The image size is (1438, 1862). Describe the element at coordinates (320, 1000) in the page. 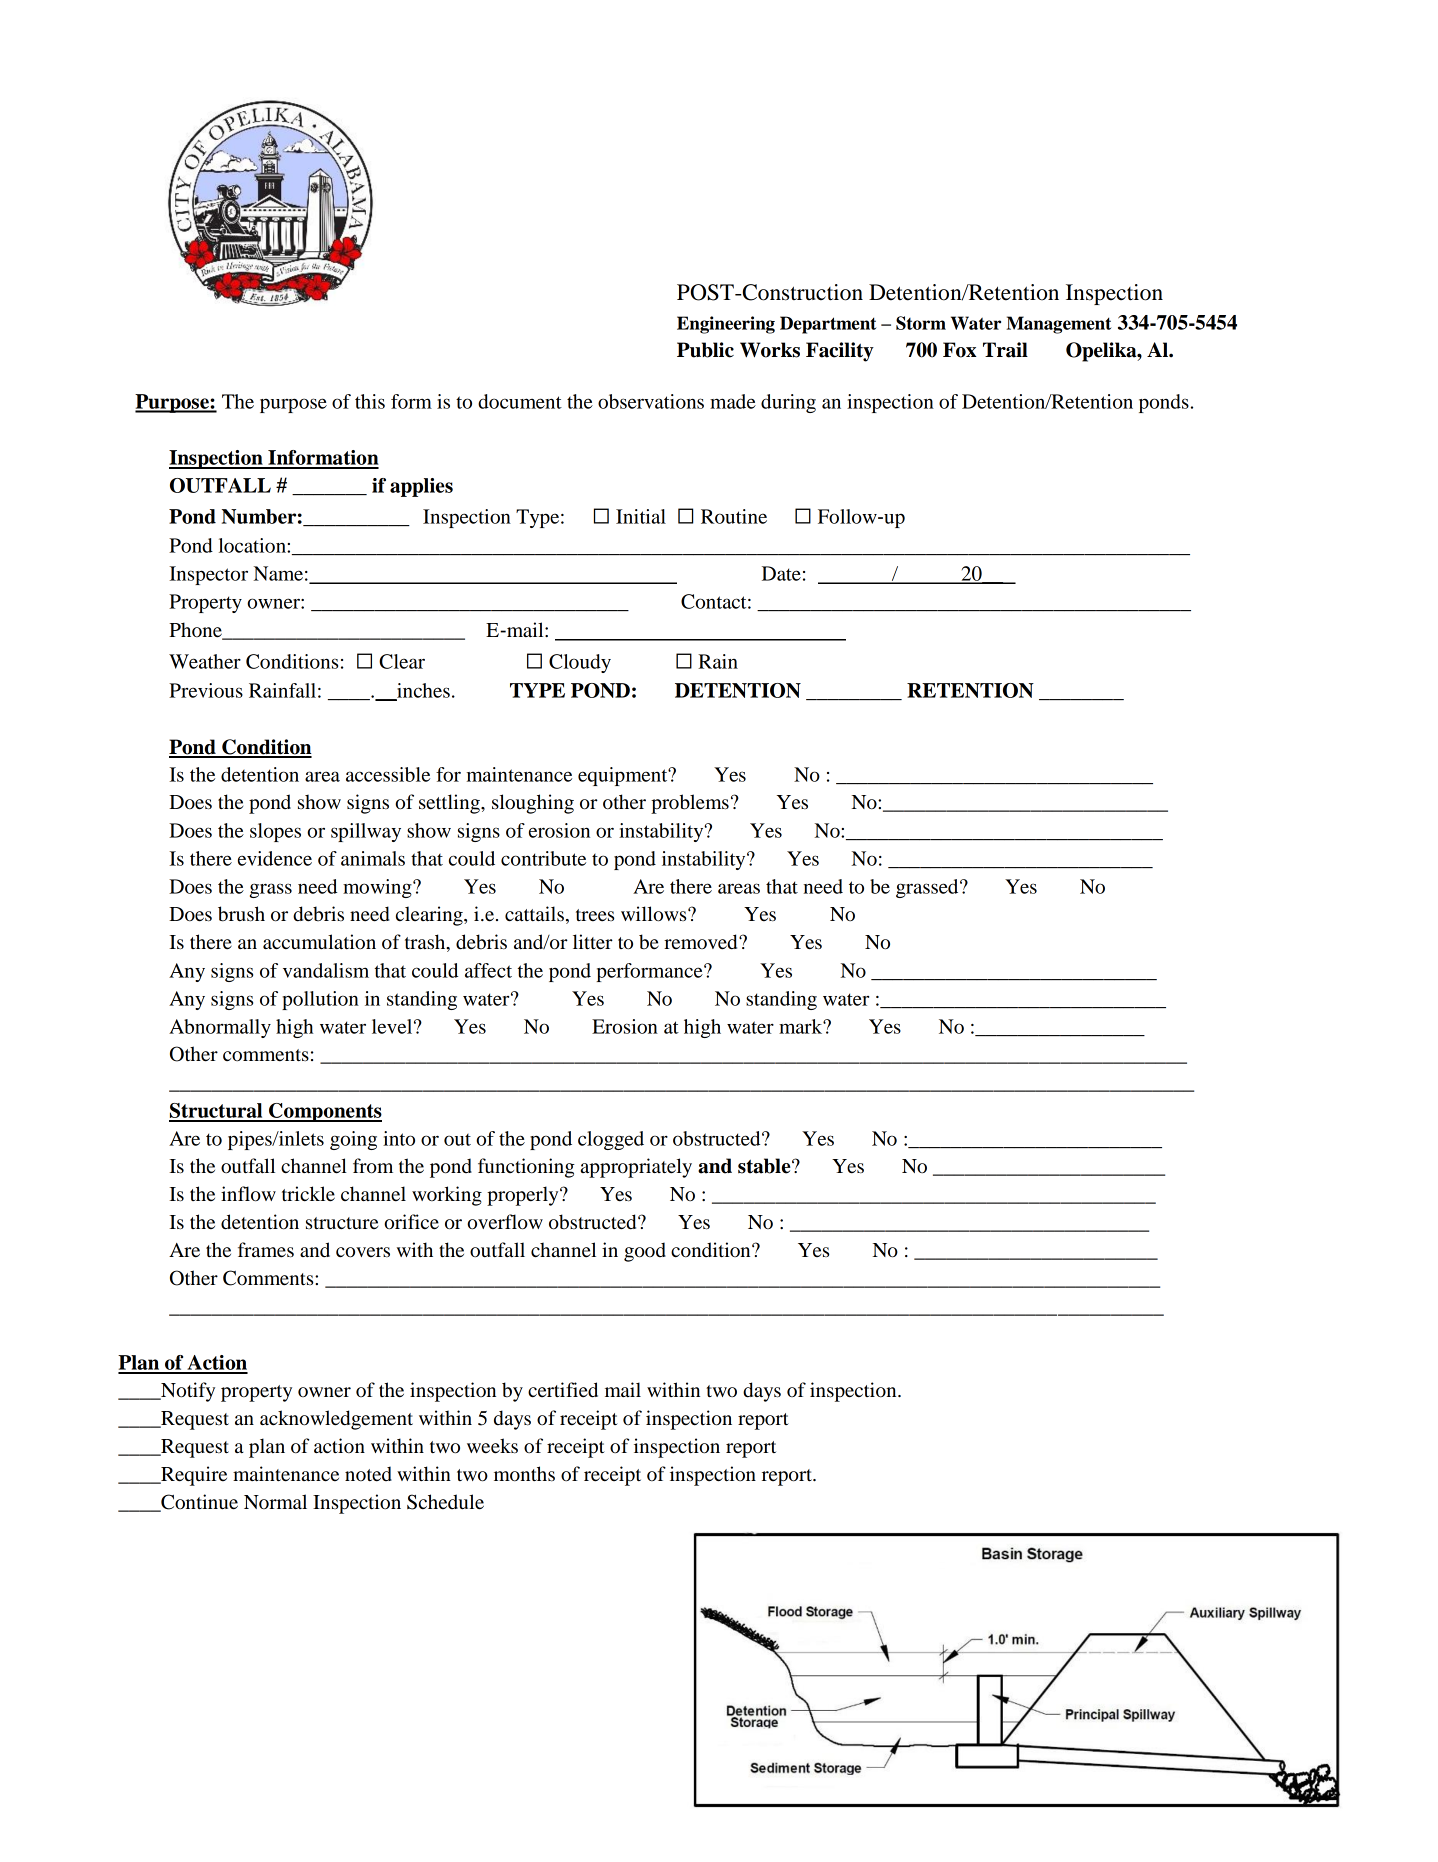

I see `pollution` at that location.
